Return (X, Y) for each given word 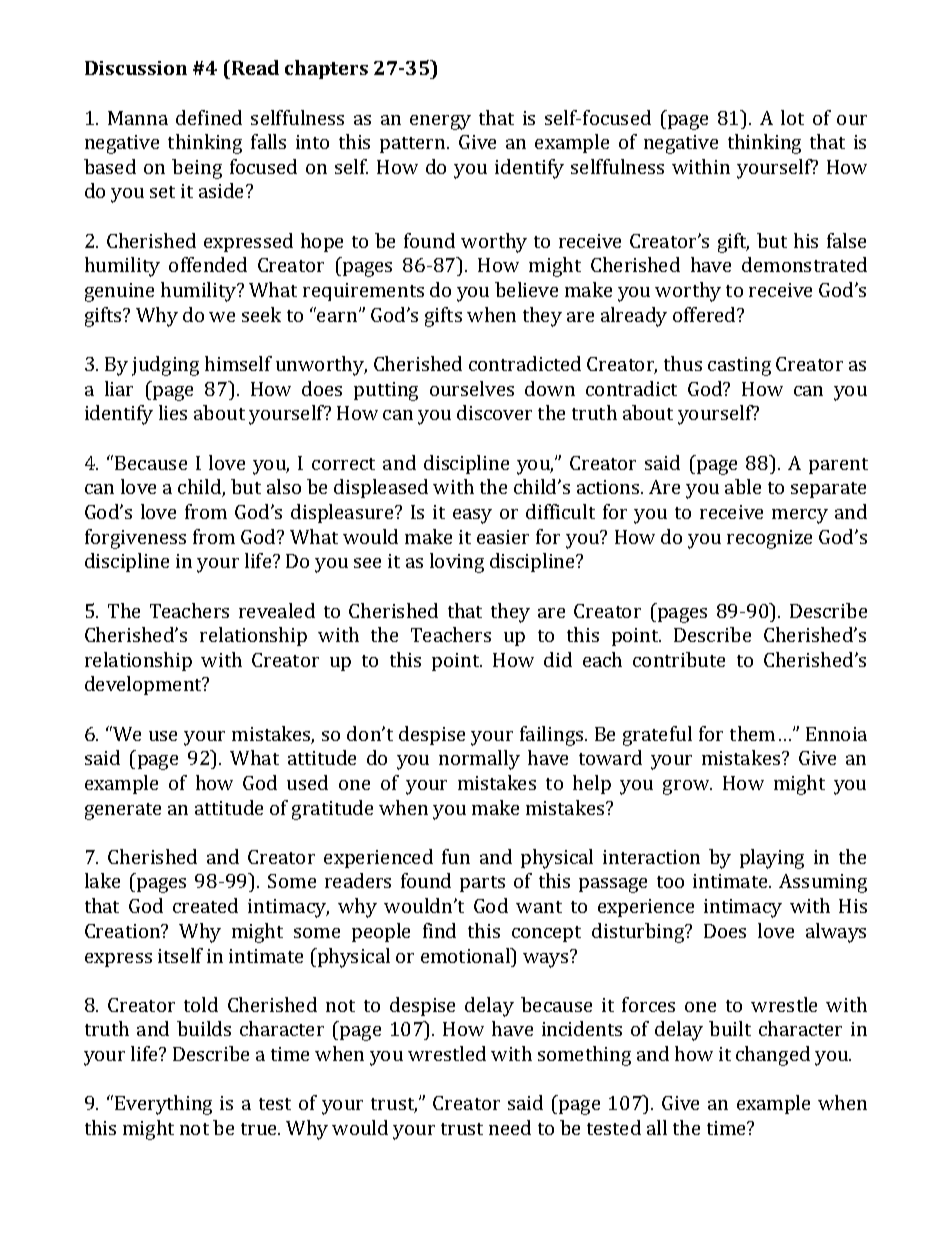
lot (792, 117)
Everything (163, 1105)
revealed (277, 610)
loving (457, 563)
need (510, 1127)
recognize (769, 539)
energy (440, 122)
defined (209, 117)
